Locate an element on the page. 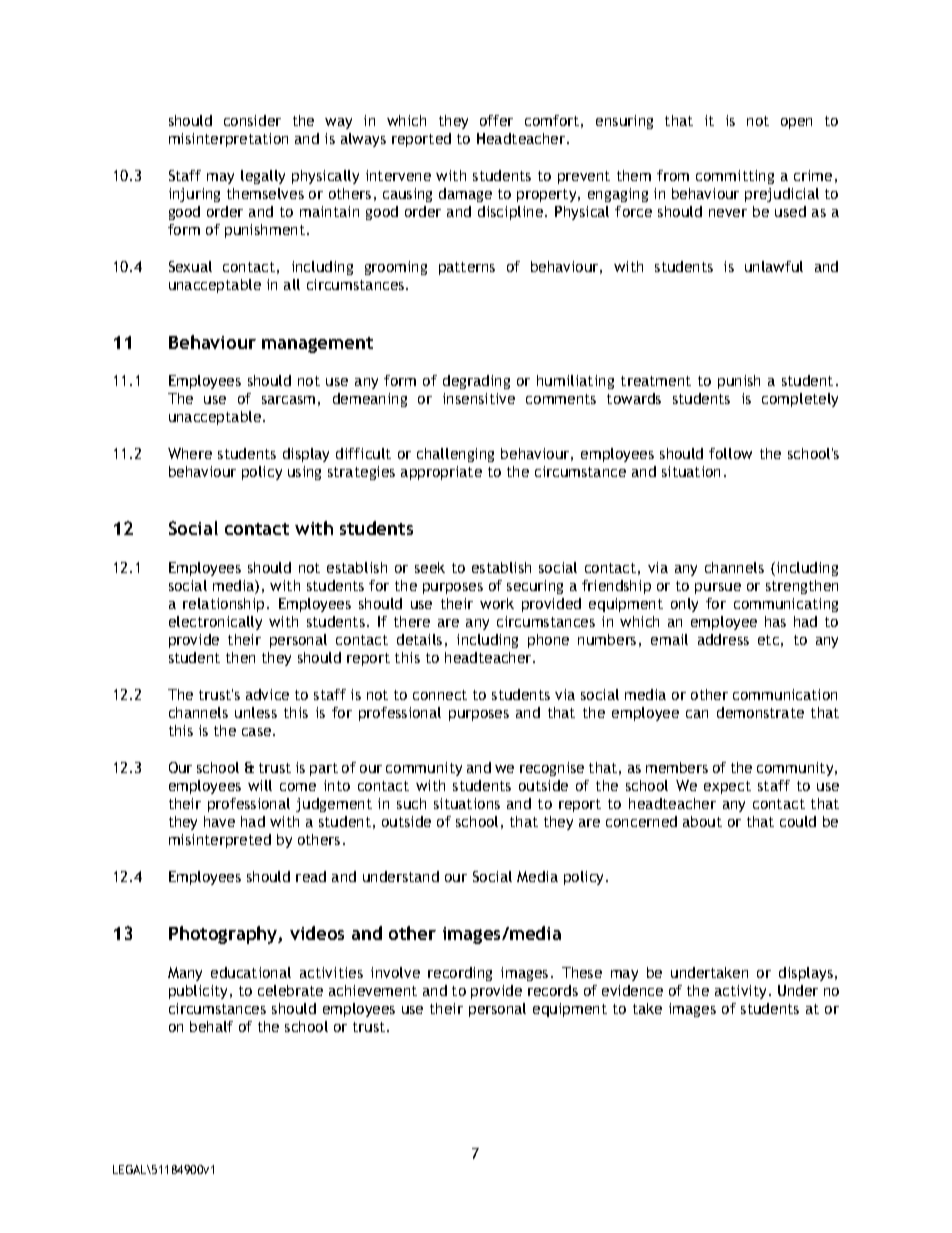 The height and width of the image is (1233, 952). committing is located at coordinates (735, 177).
